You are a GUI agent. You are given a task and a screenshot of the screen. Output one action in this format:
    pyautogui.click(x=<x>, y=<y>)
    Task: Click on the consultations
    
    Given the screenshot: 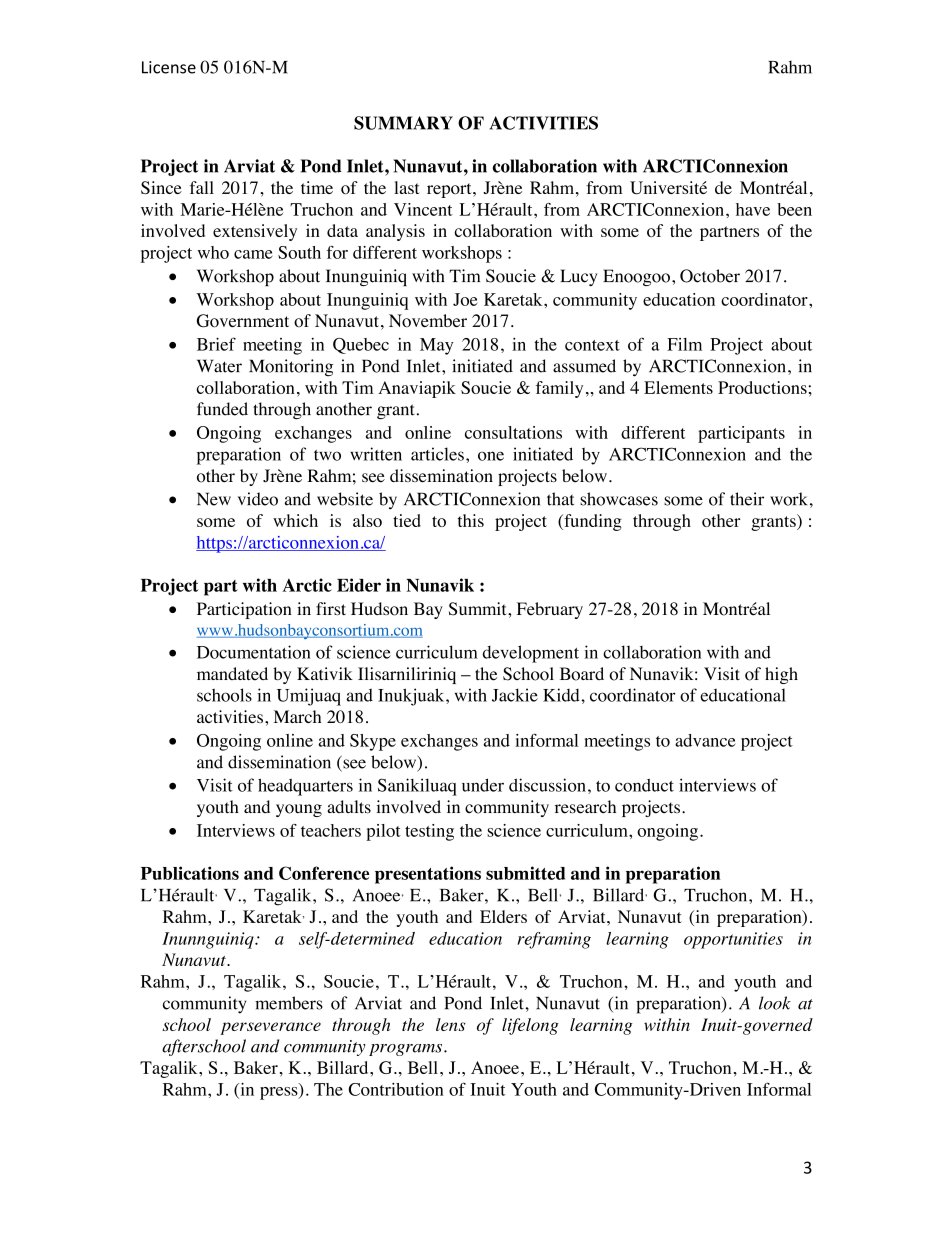 What is the action you would take?
    pyautogui.click(x=513, y=432)
